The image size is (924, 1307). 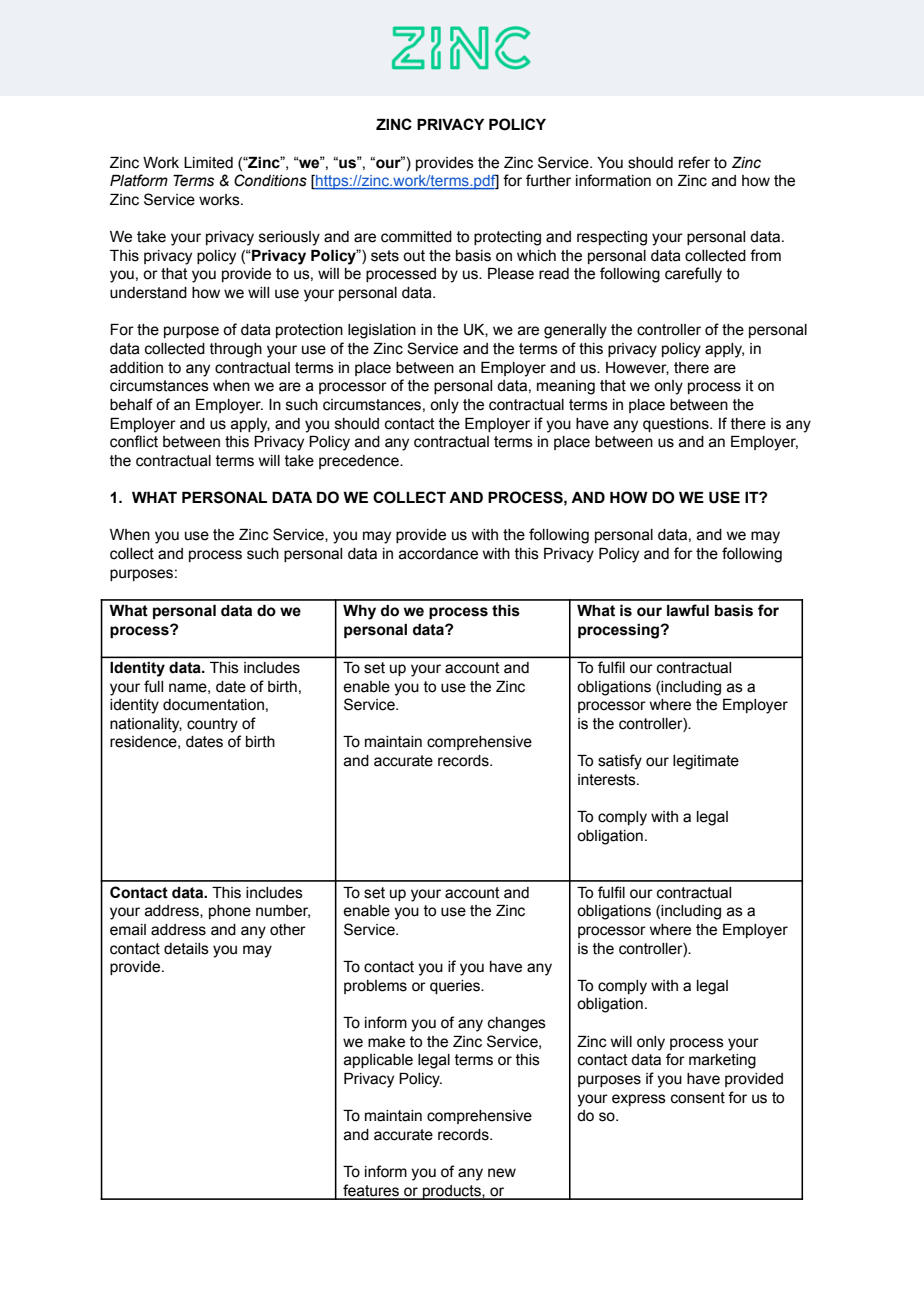 I want to click on Limited, so click(x=208, y=163).
